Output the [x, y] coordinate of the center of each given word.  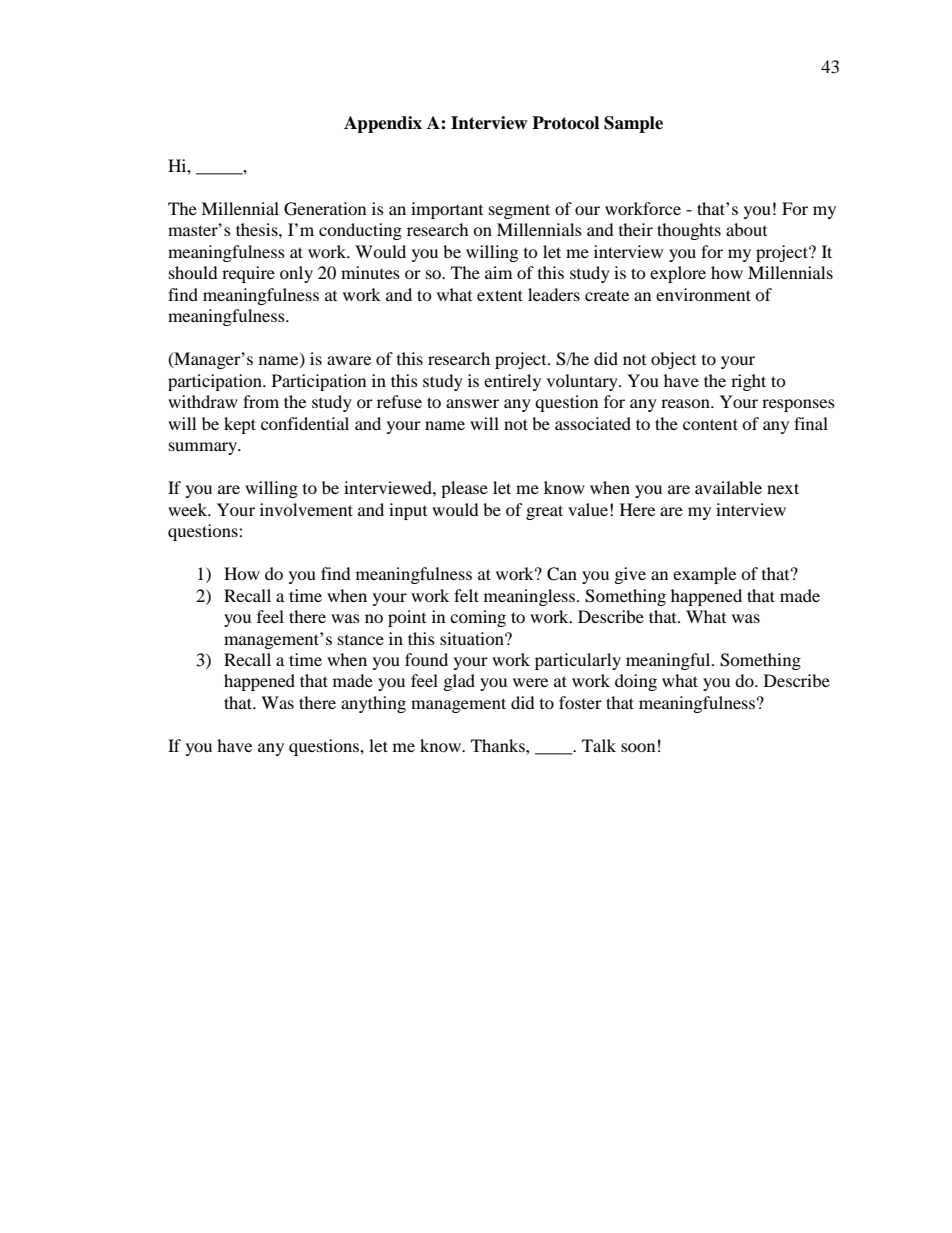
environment [703, 294]
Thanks [499, 745]
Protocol [565, 123]
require [248, 274]
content [710, 424]
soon [638, 747]
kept [240, 425]
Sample [633, 124]
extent [500, 295]
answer [472, 403]
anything [373, 704]
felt [466, 595]
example [704, 575]
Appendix [383, 124]
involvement [306, 509]
